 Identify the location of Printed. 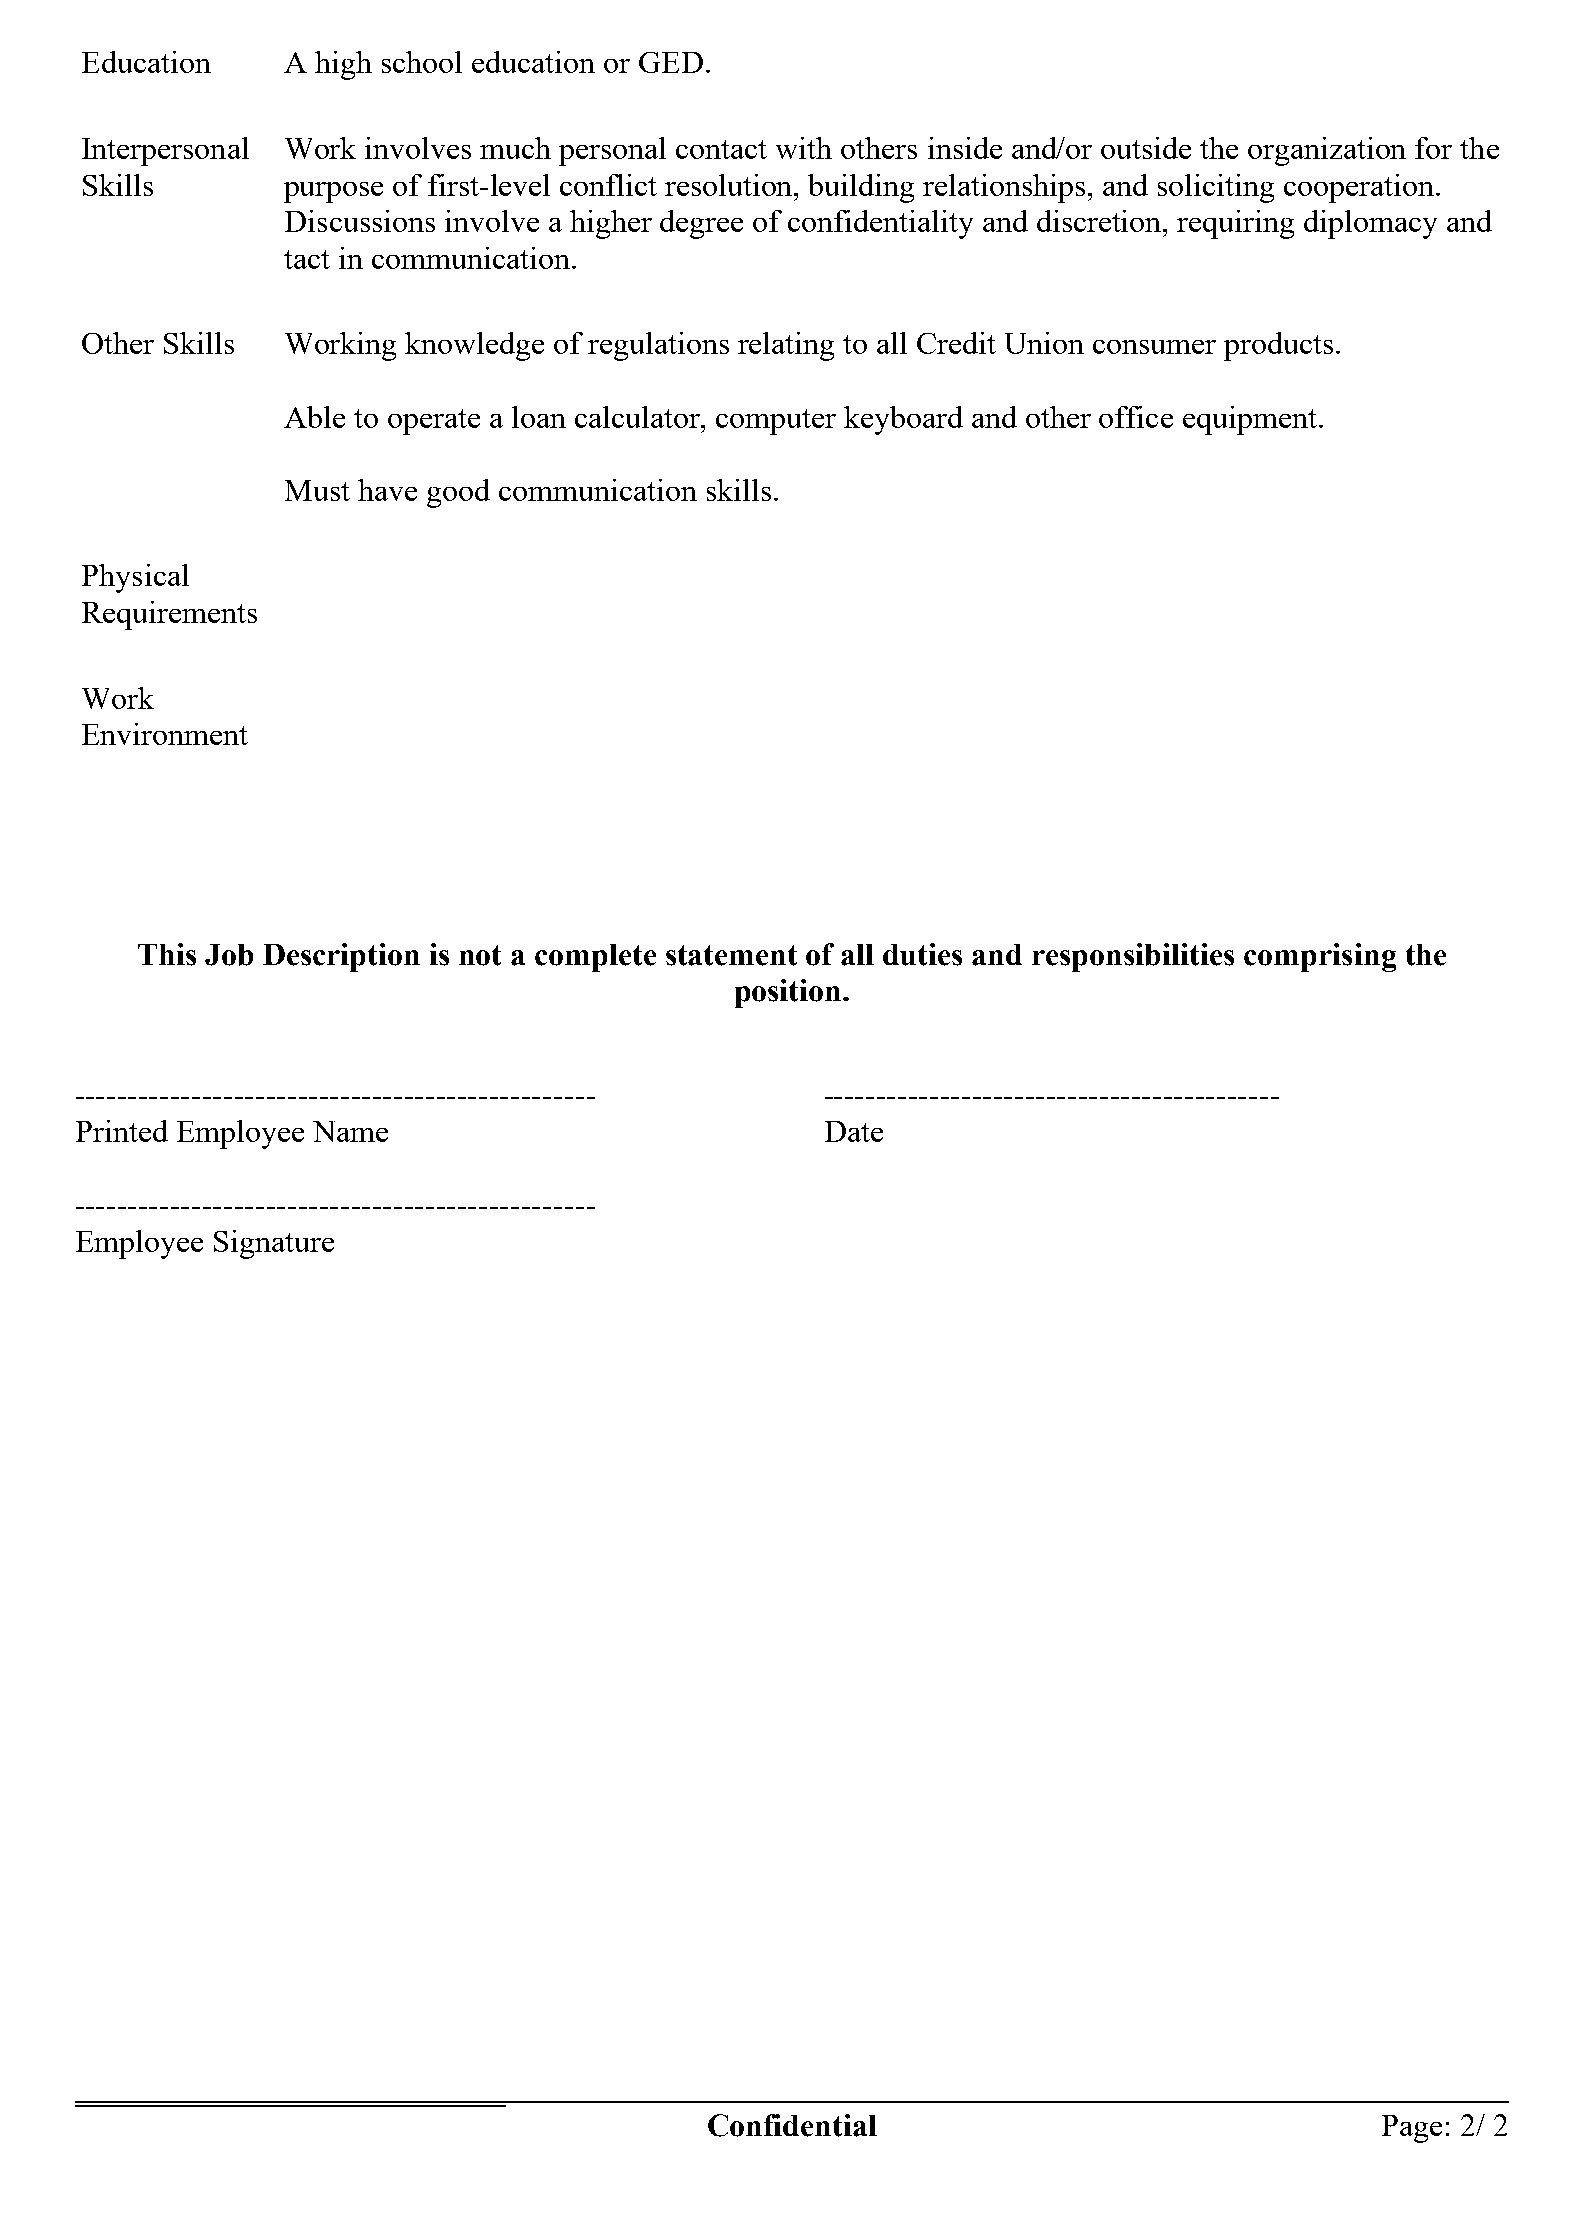
(122, 1131).
